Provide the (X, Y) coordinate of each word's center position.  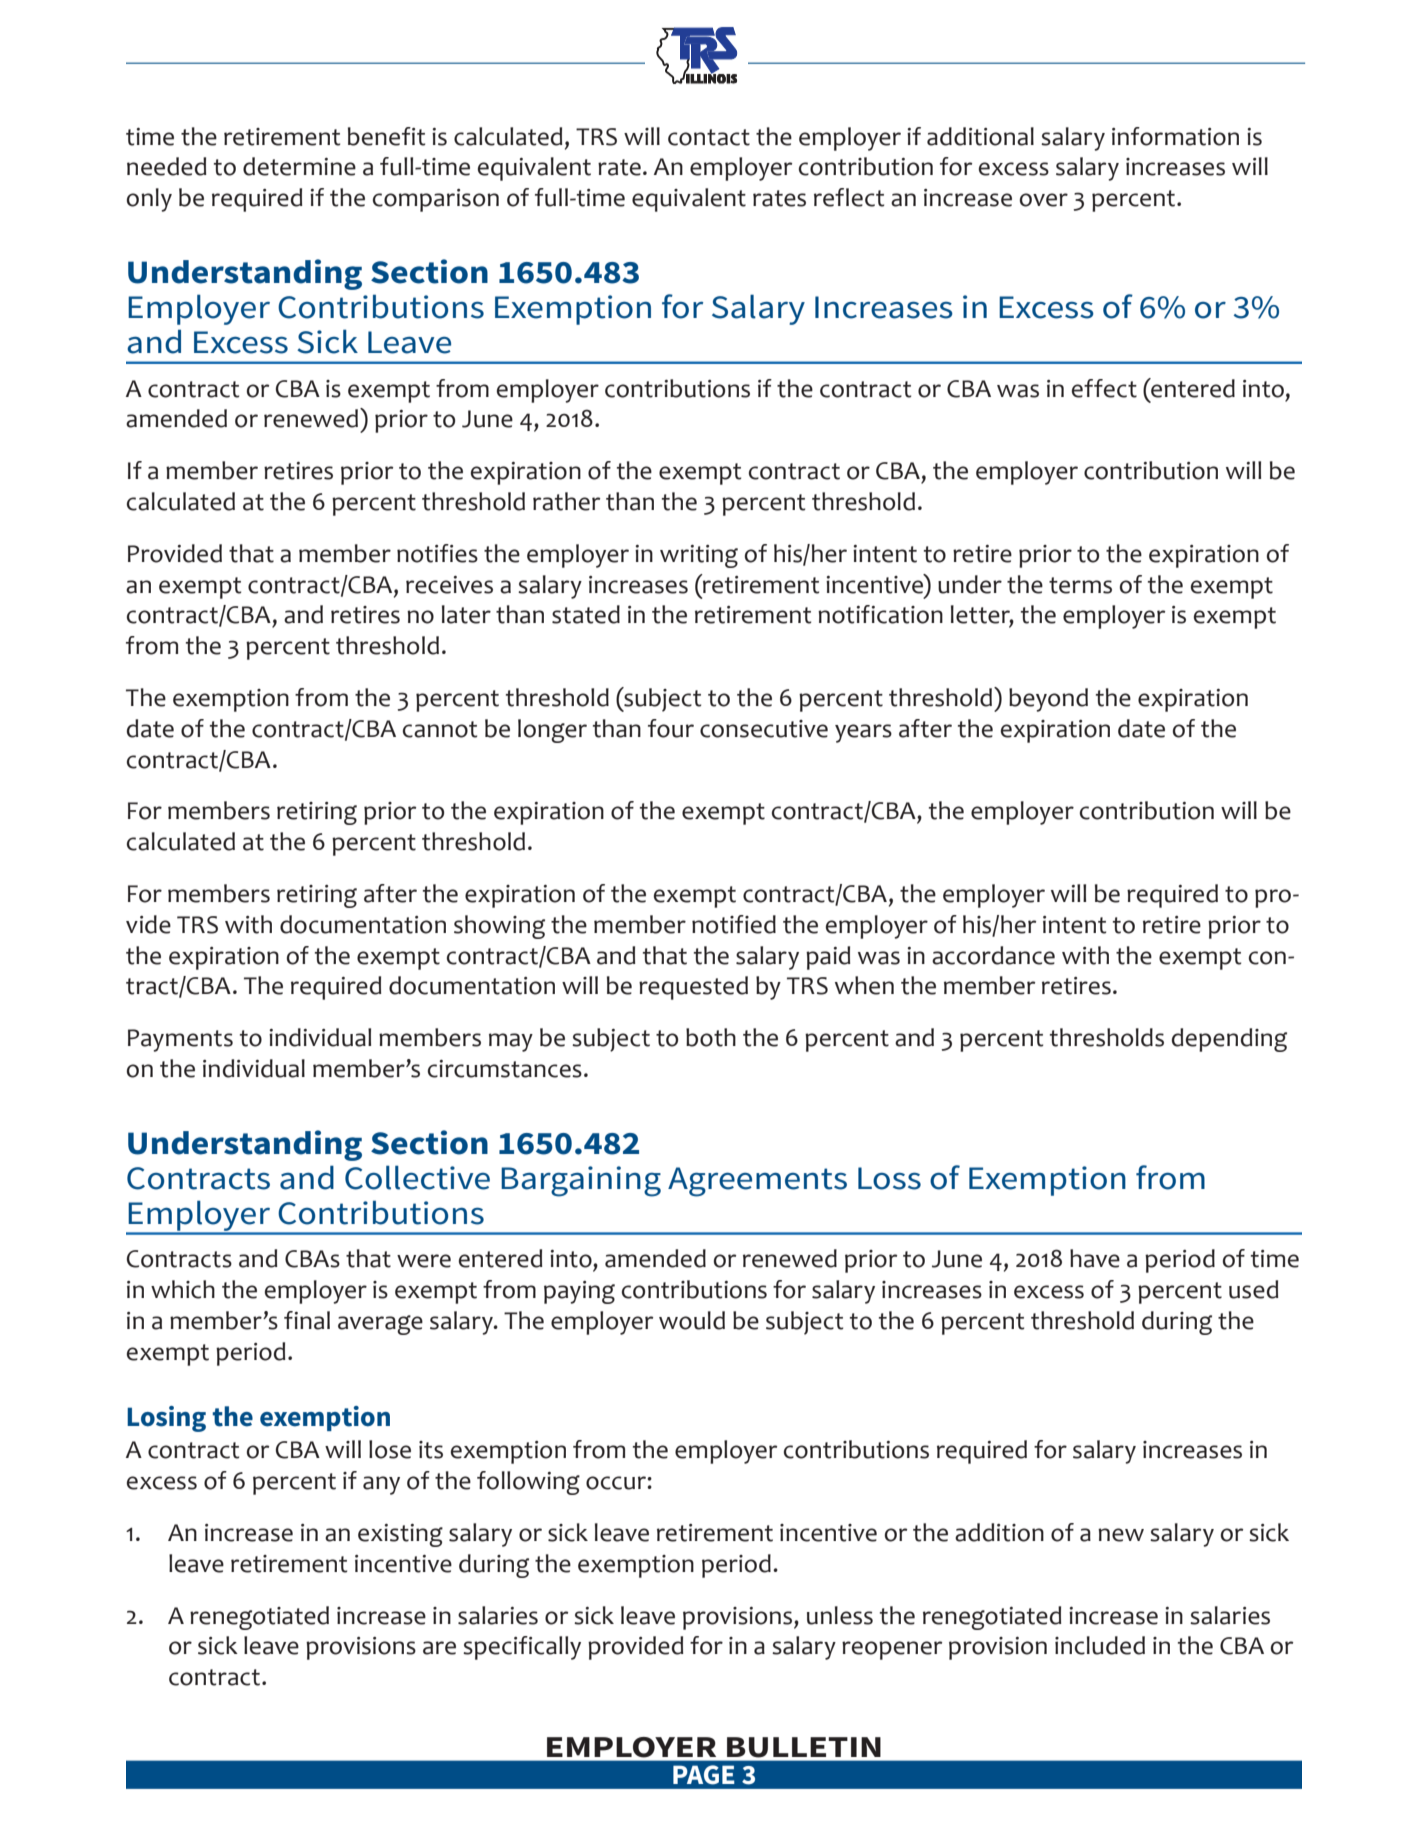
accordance (993, 955)
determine (299, 166)
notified (734, 924)
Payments (180, 1040)
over (1044, 200)
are (439, 1648)
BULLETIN (804, 1747)
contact (709, 137)
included (1100, 1645)
